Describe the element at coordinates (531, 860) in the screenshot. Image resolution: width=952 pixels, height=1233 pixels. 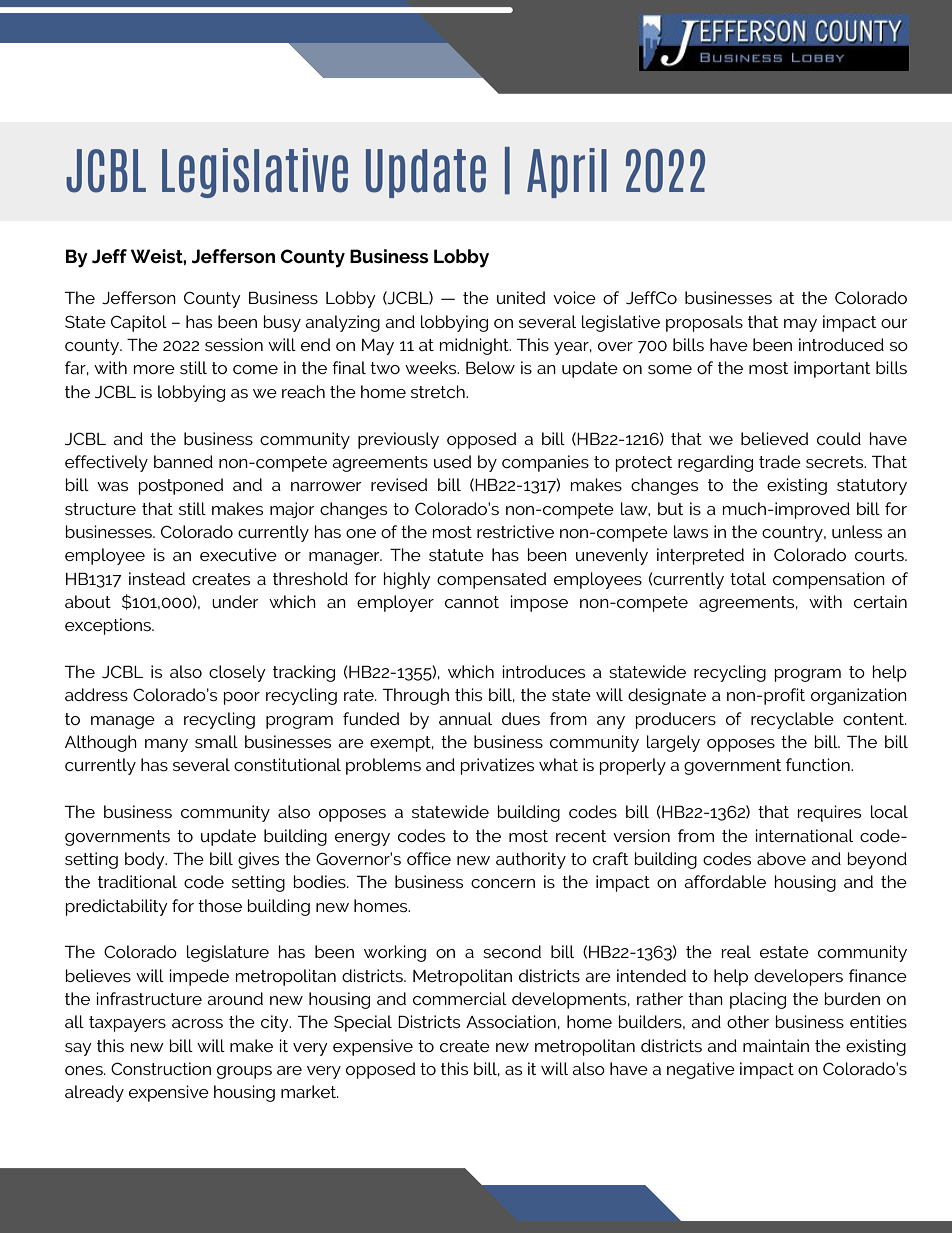
I see `authority` at that location.
